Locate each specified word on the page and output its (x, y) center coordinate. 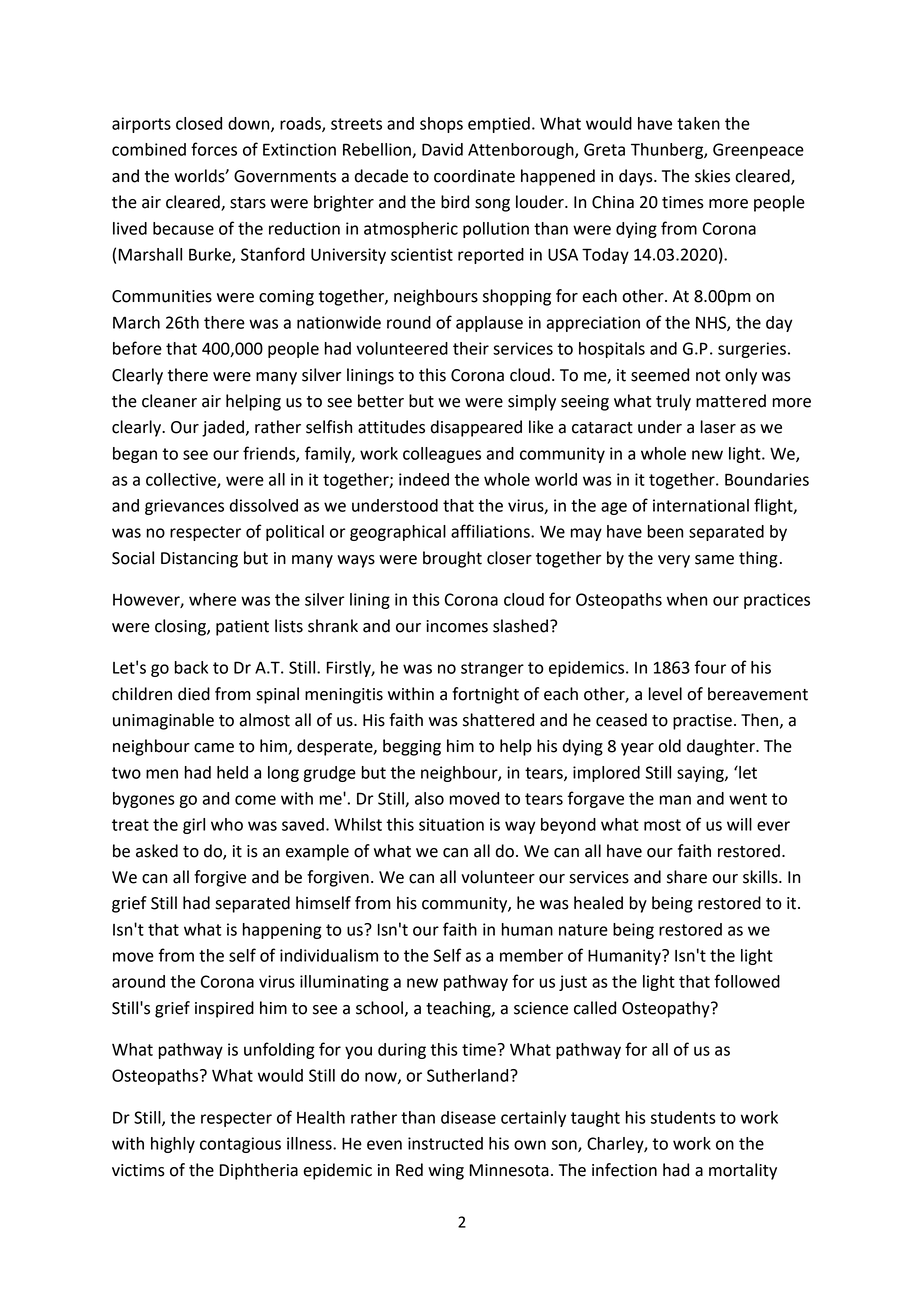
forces (214, 149)
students (683, 1117)
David (442, 149)
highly (173, 1145)
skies (712, 176)
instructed (445, 1143)
